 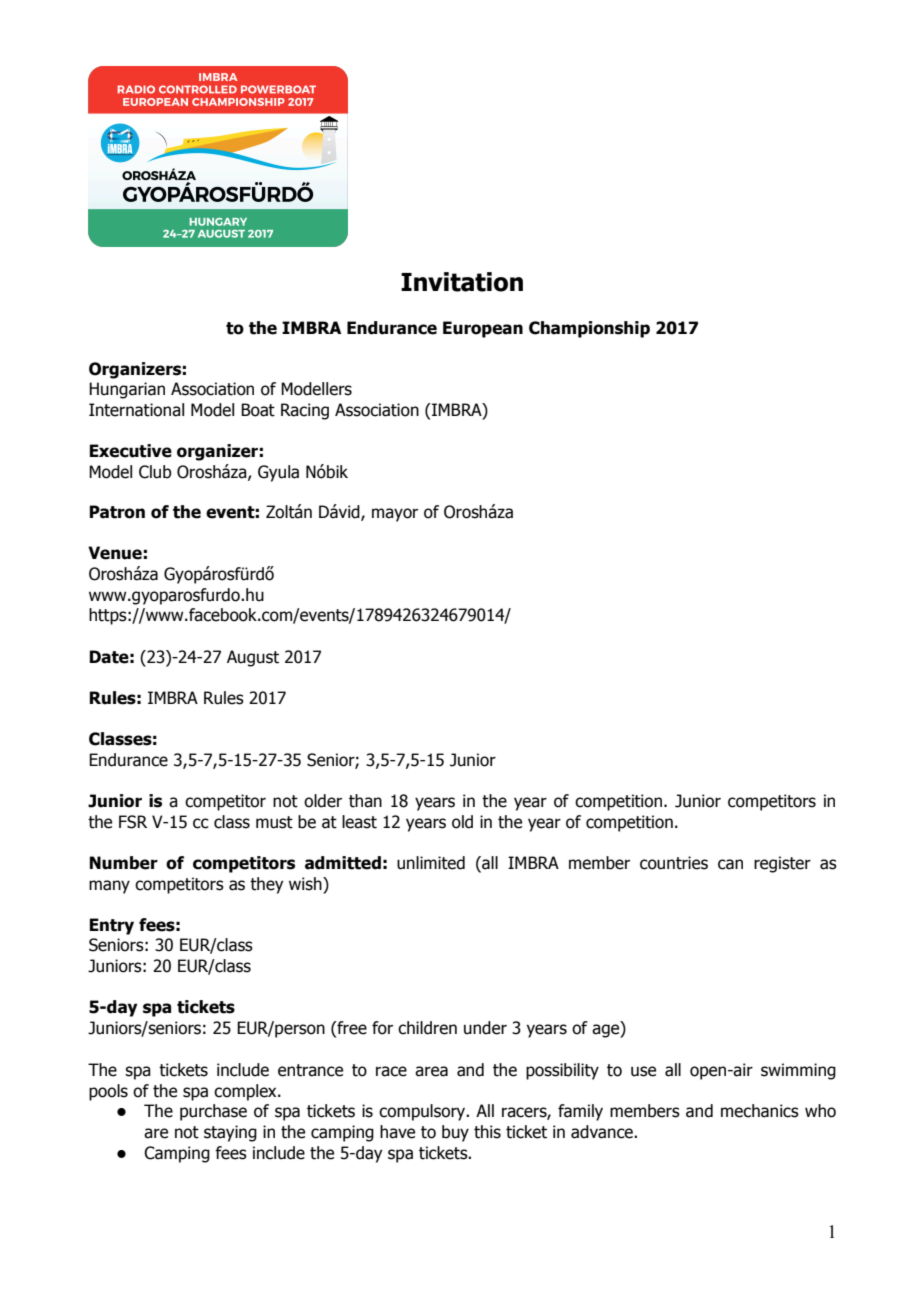 What do you see at coordinates (395, 515) in the page?
I see `mayor` at bounding box center [395, 515].
